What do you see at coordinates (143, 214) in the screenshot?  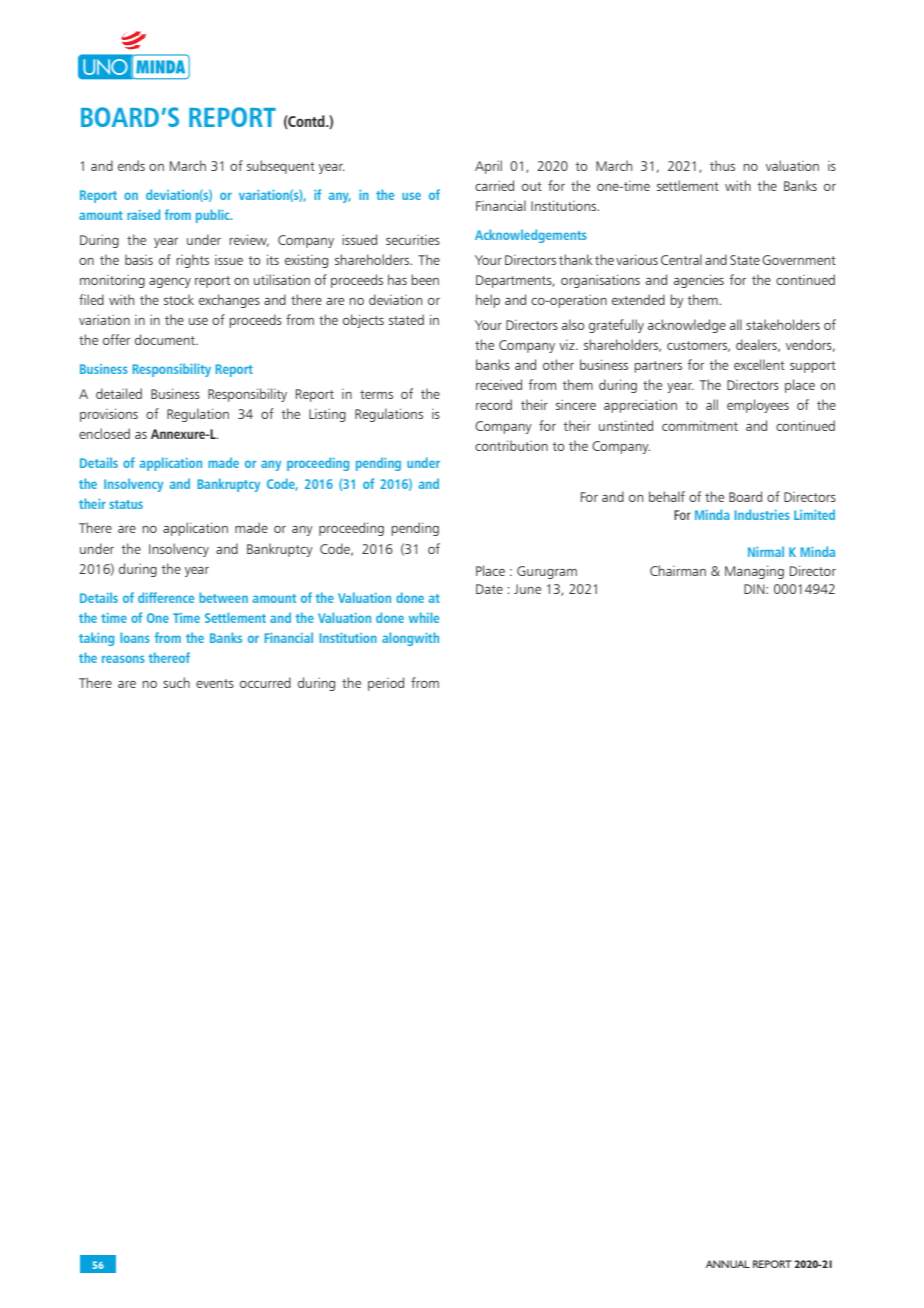 I see `raised` at bounding box center [143, 214].
